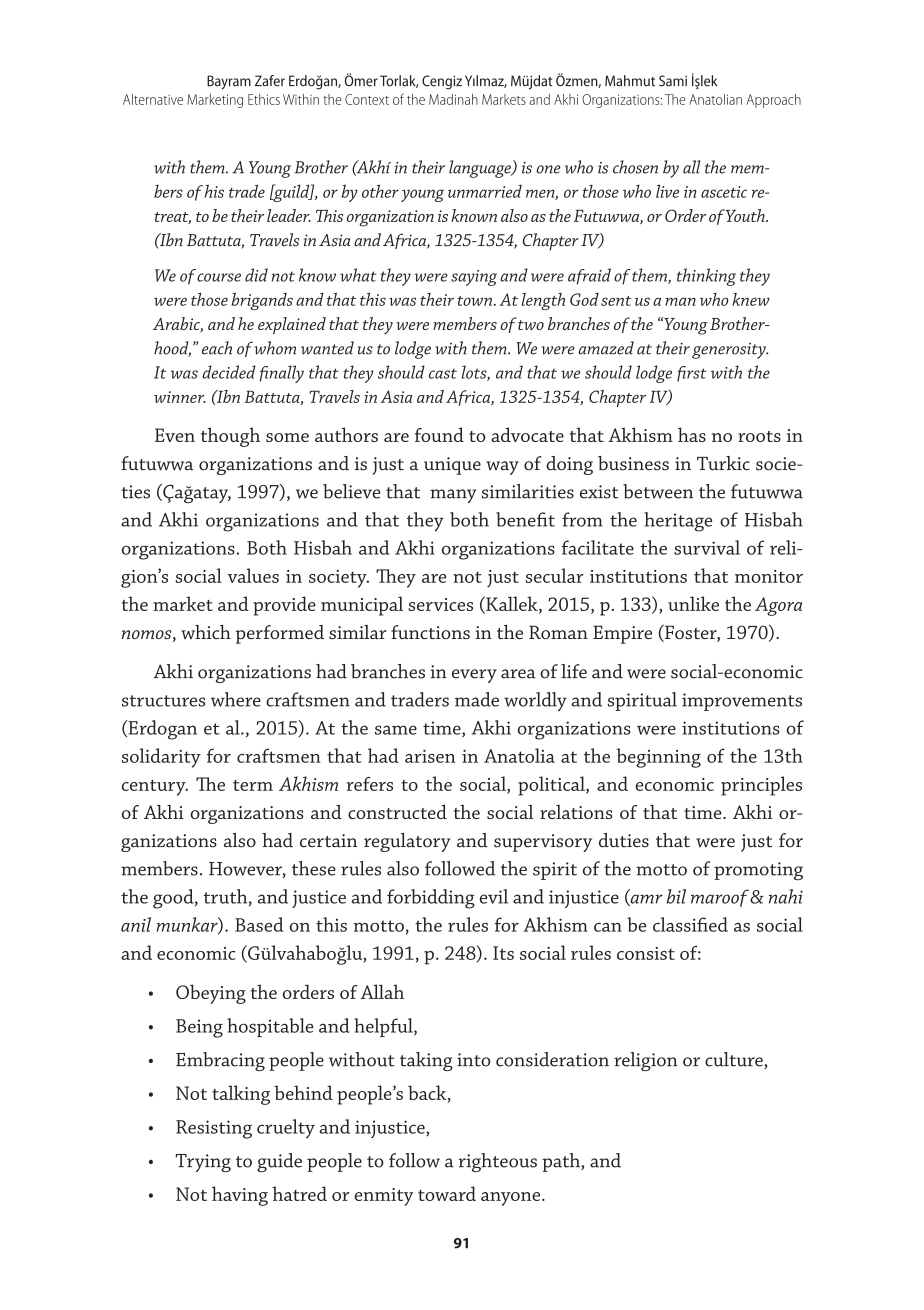  What do you see at coordinates (229, 82) in the screenshot?
I see `Bayram` at bounding box center [229, 82].
